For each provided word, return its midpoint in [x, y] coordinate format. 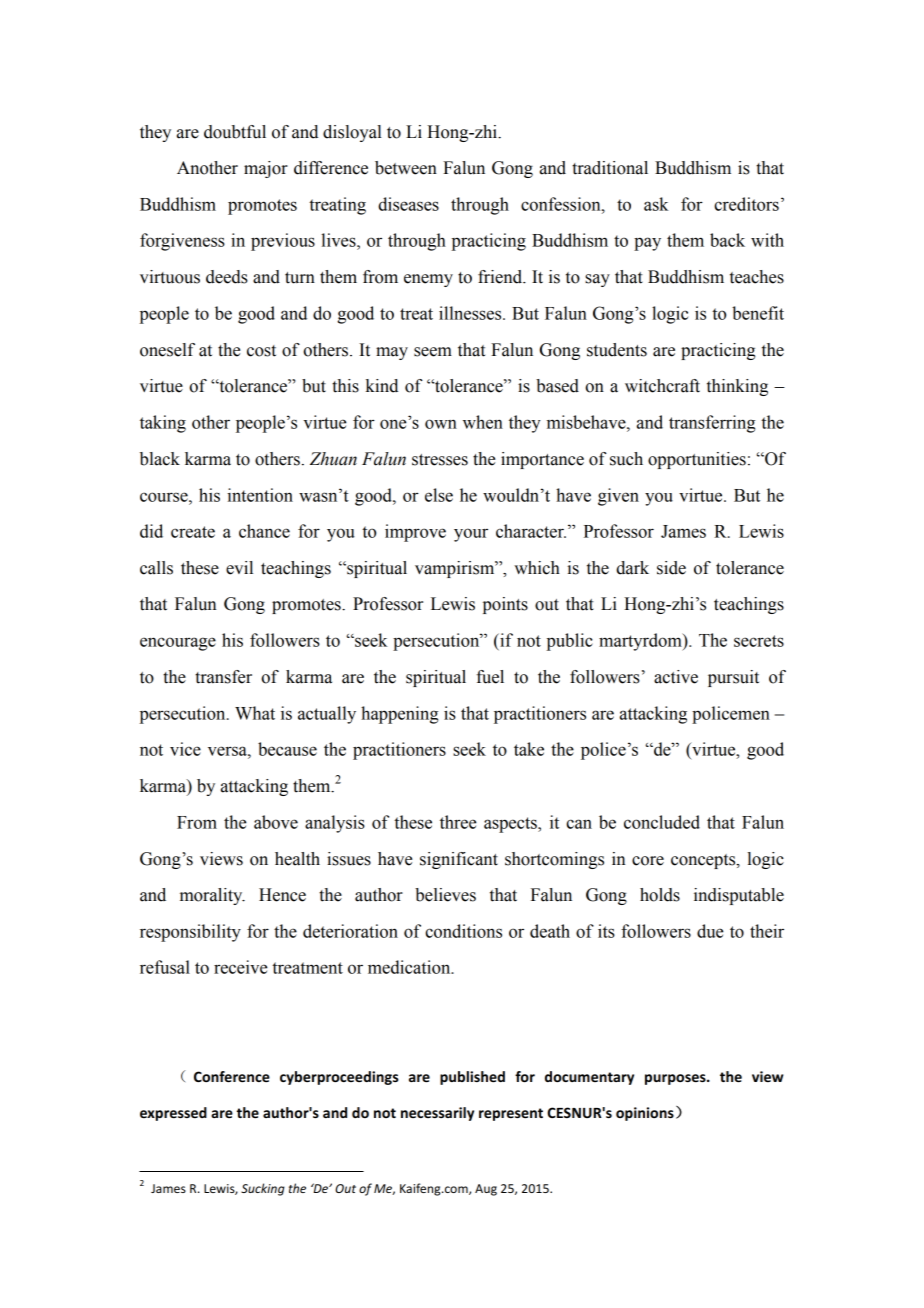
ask [656, 204]
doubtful [235, 132]
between [406, 168]
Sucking [263, 1189]
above [276, 822]
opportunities [697, 460]
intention [260, 495]
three [458, 822]
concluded [662, 822]
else [439, 495]
